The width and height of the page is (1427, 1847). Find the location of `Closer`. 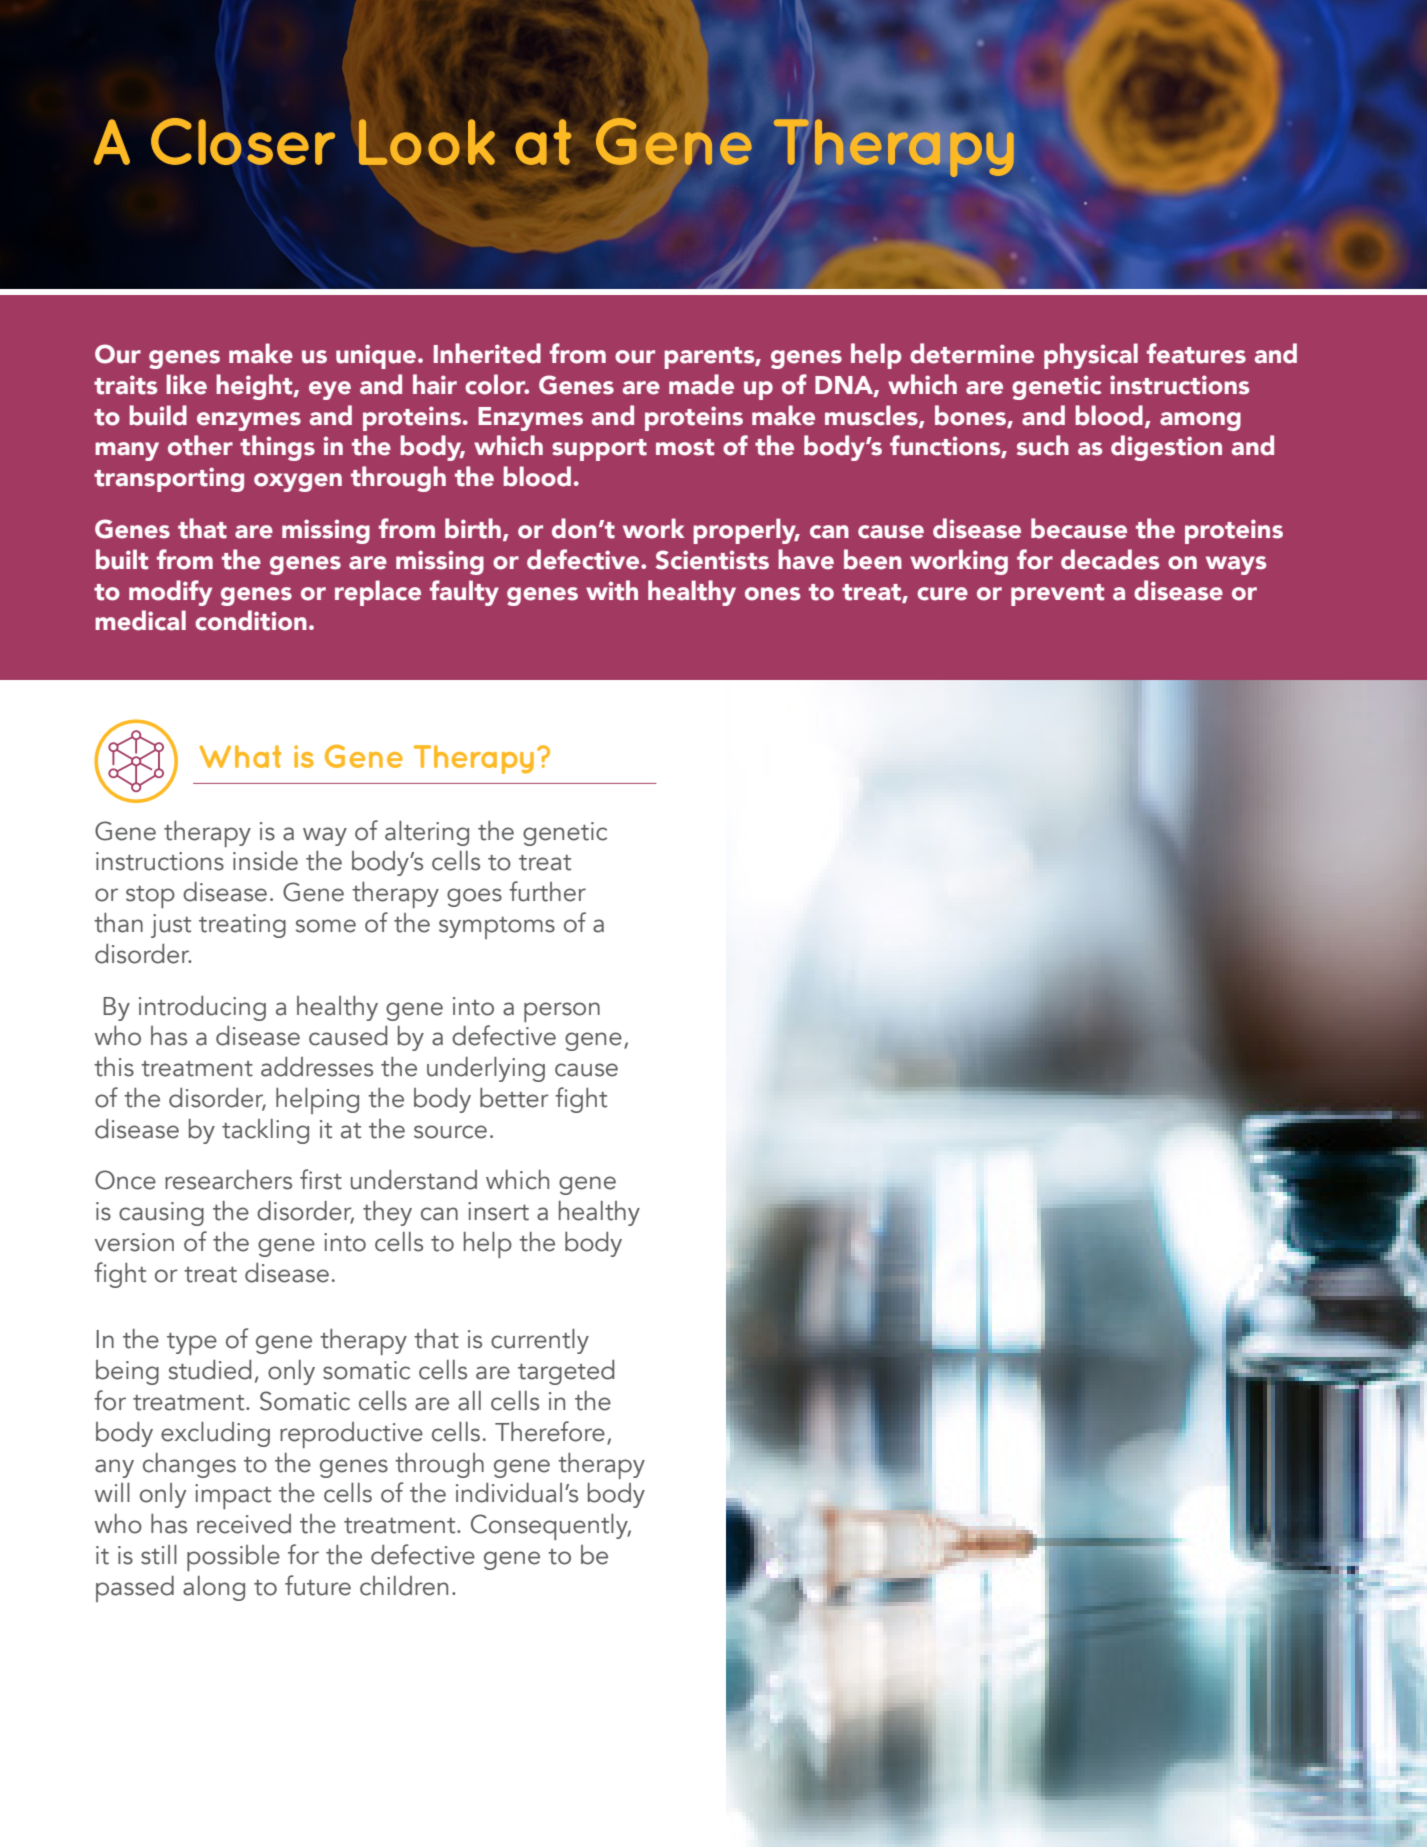

Closer is located at coordinates (243, 141).
